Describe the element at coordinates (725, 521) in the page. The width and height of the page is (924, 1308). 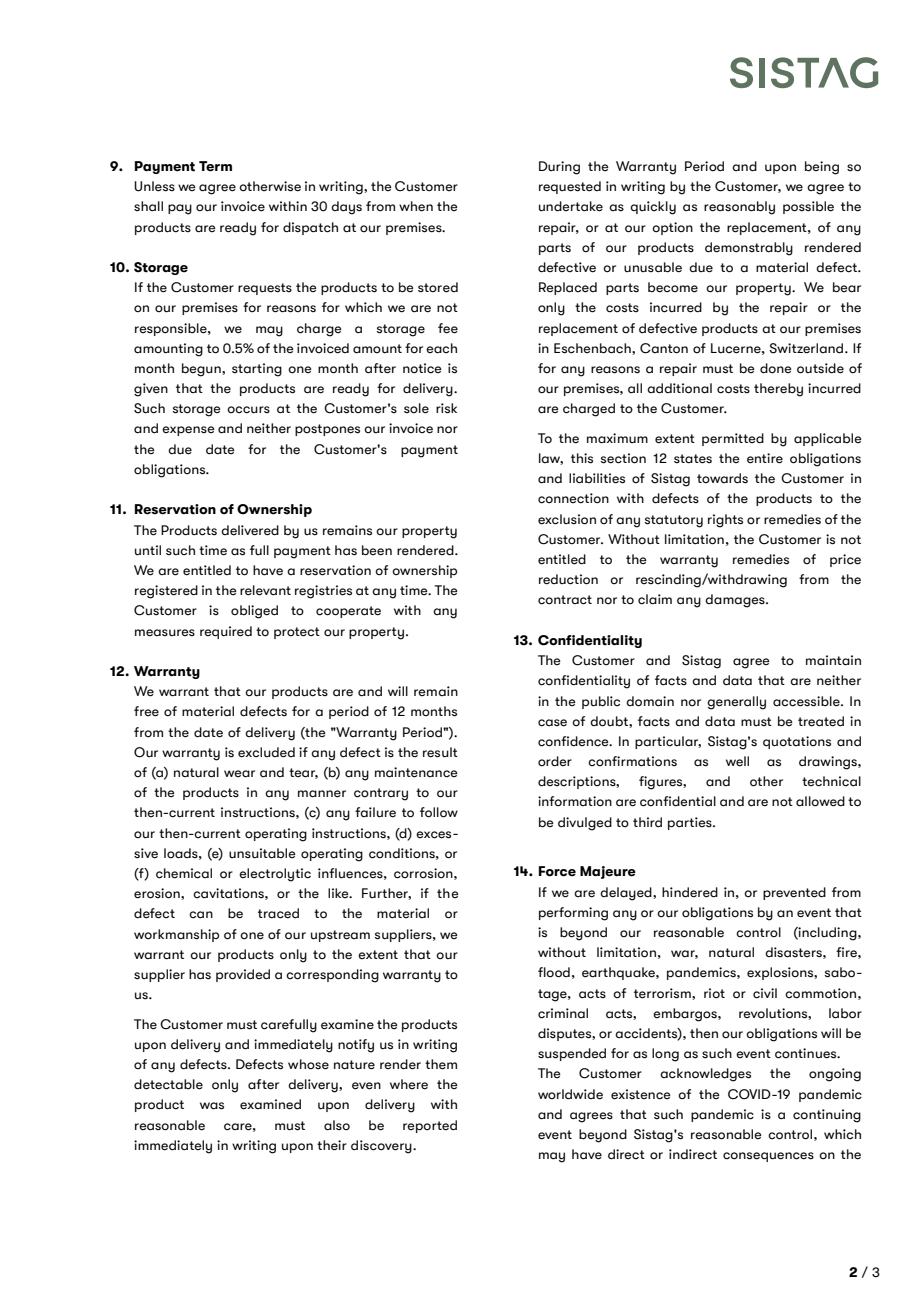
I see `rights` at that location.
